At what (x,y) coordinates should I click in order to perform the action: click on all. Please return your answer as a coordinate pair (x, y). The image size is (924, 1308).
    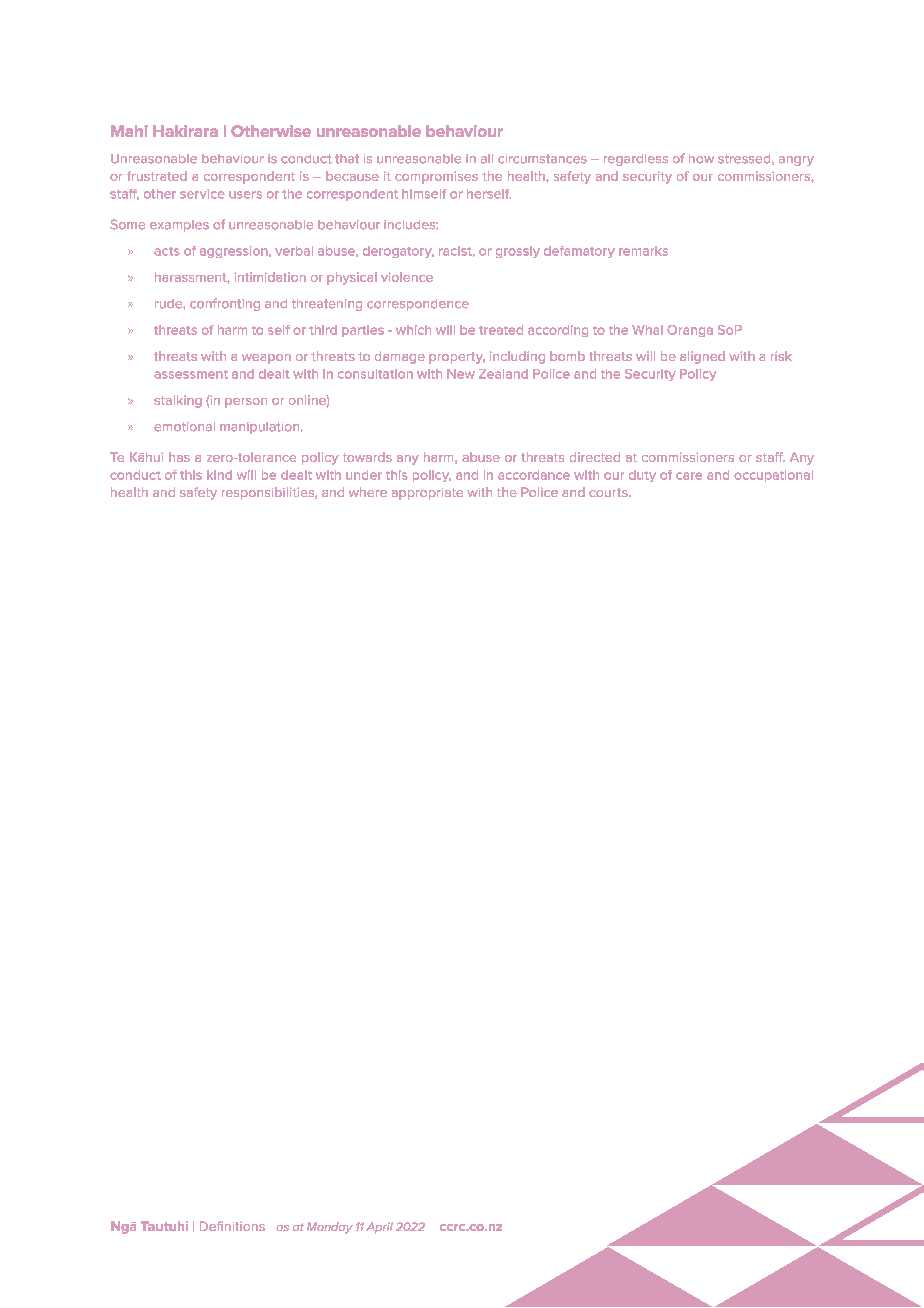
    Looking at the image, I should click on (487, 159).
